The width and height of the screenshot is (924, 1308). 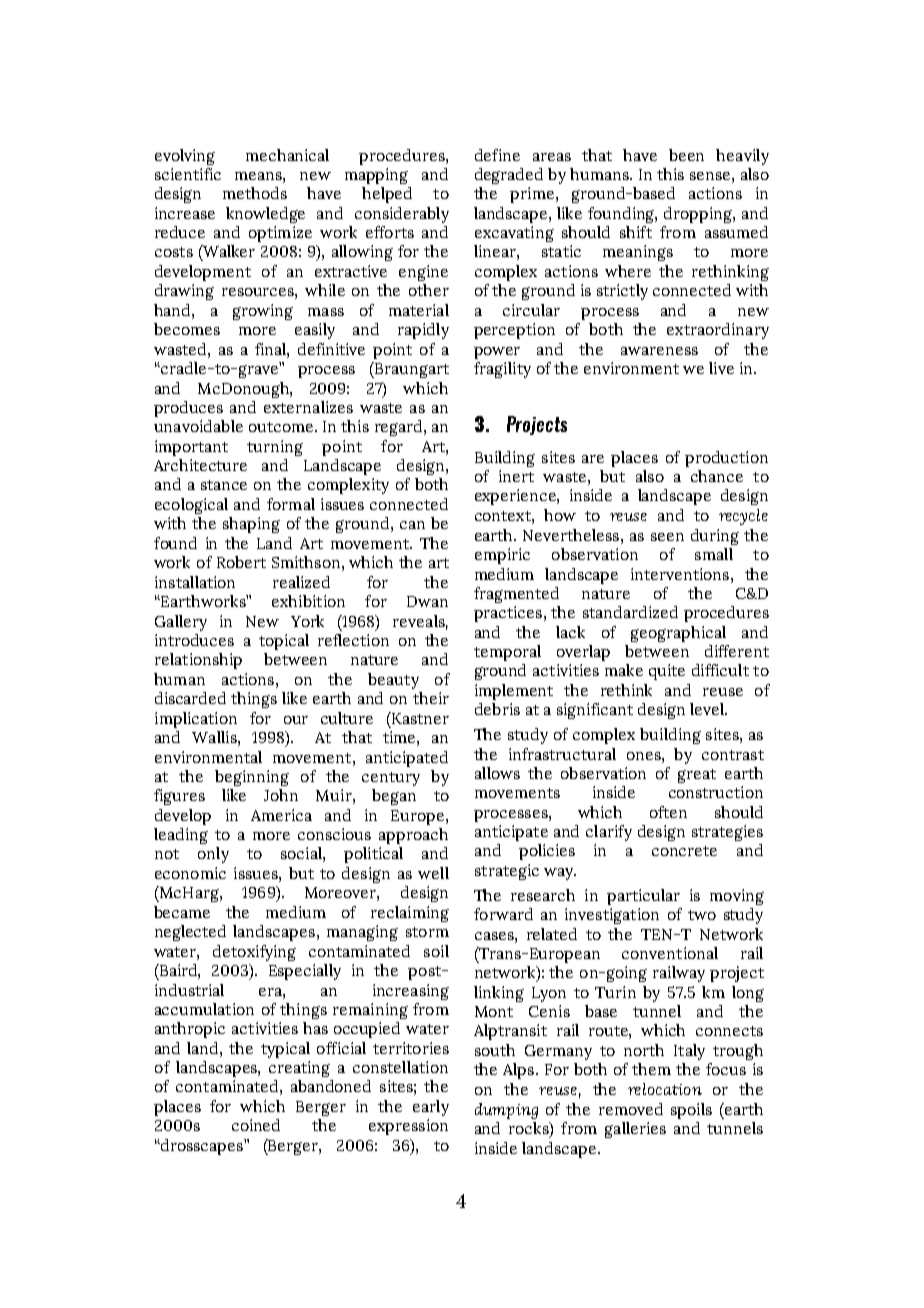 What do you see at coordinates (252, 778) in the screenshot?
I see `beginning` at bounding box center [252, 778].
